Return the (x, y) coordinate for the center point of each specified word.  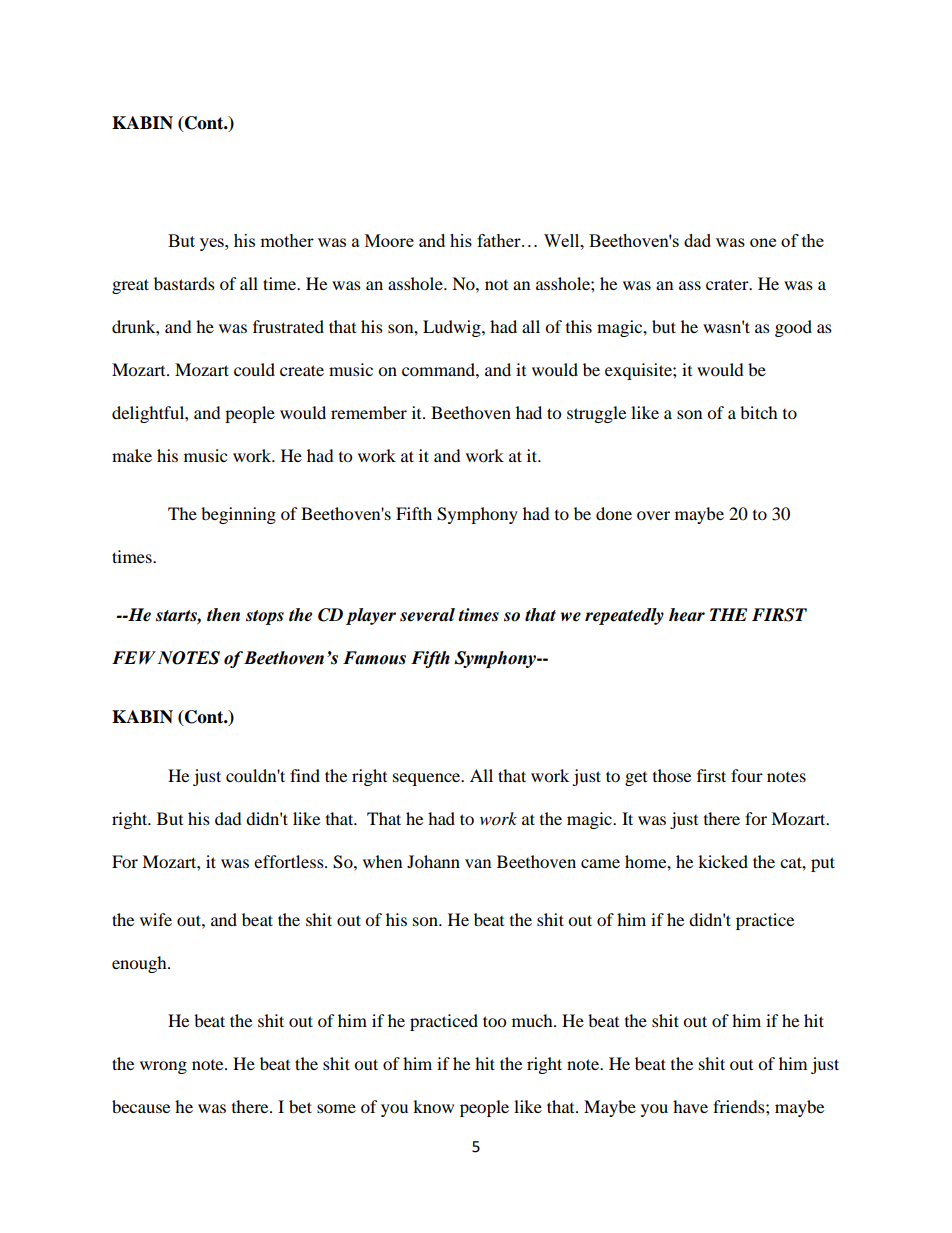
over (653, 515)
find (305, 775)
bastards (184, 283)
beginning (238, 515)
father (500, 240)
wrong (163, 1067)
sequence (428, 779)
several (427, 615)
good (793, 328)
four (747, 775)
